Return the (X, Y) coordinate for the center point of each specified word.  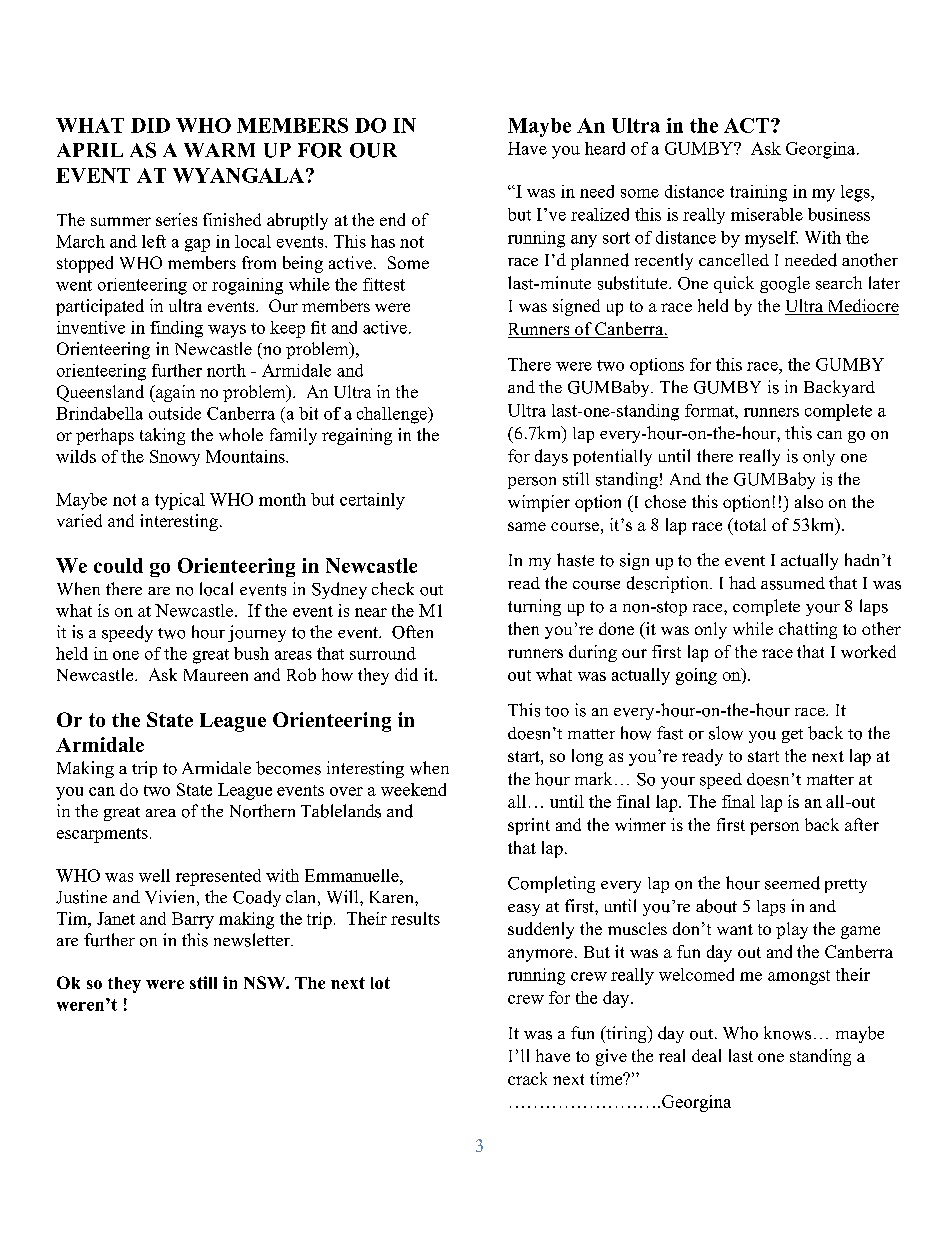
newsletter (253, 940)
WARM (219, 150)
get (792, 736)
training (758, 193)
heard (605, 148)
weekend (413, 789)
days (551, 457)
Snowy (175, 458)
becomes (288, 768)
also (809, 501)
